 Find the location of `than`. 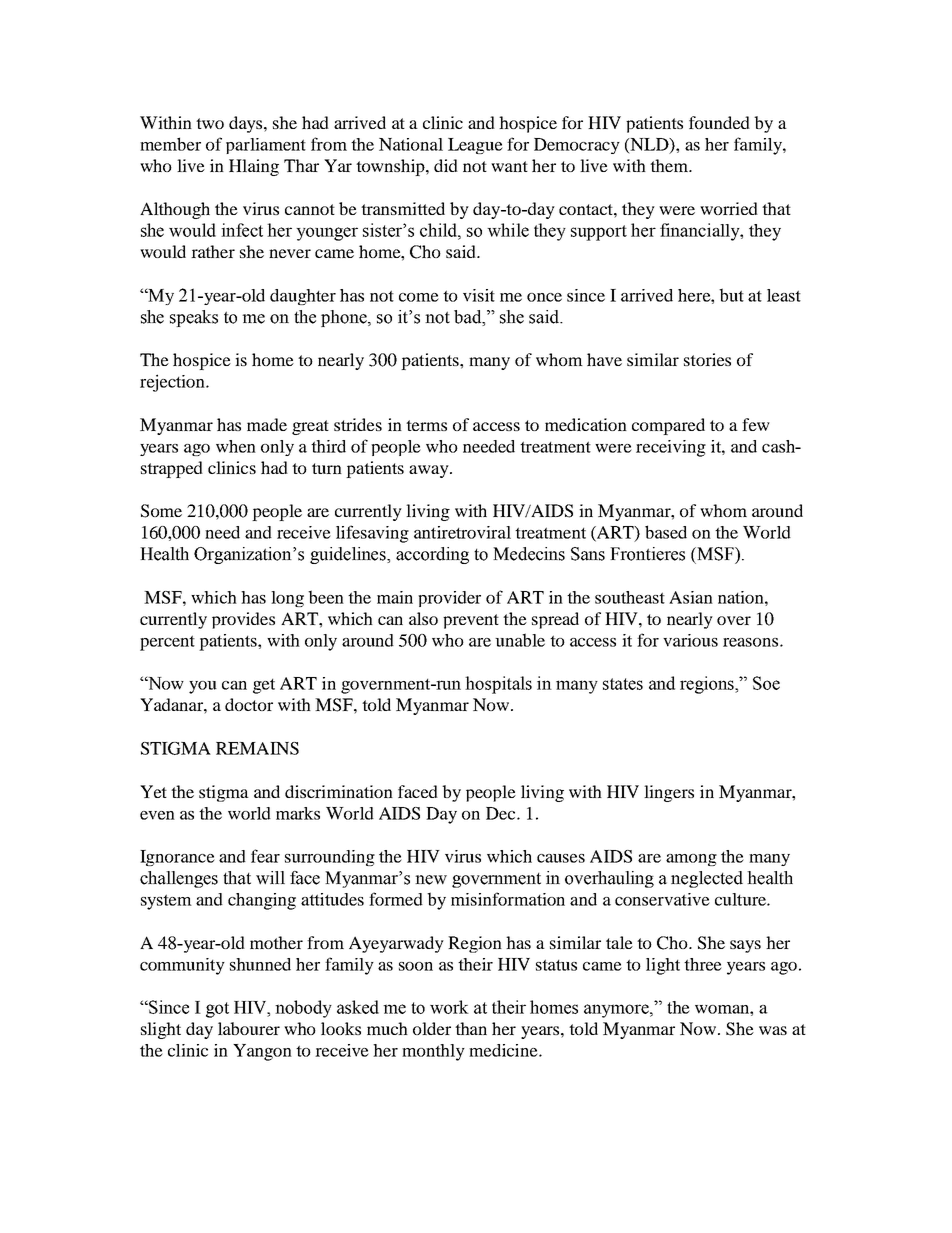

than is located at coordinates (471, 1028).
